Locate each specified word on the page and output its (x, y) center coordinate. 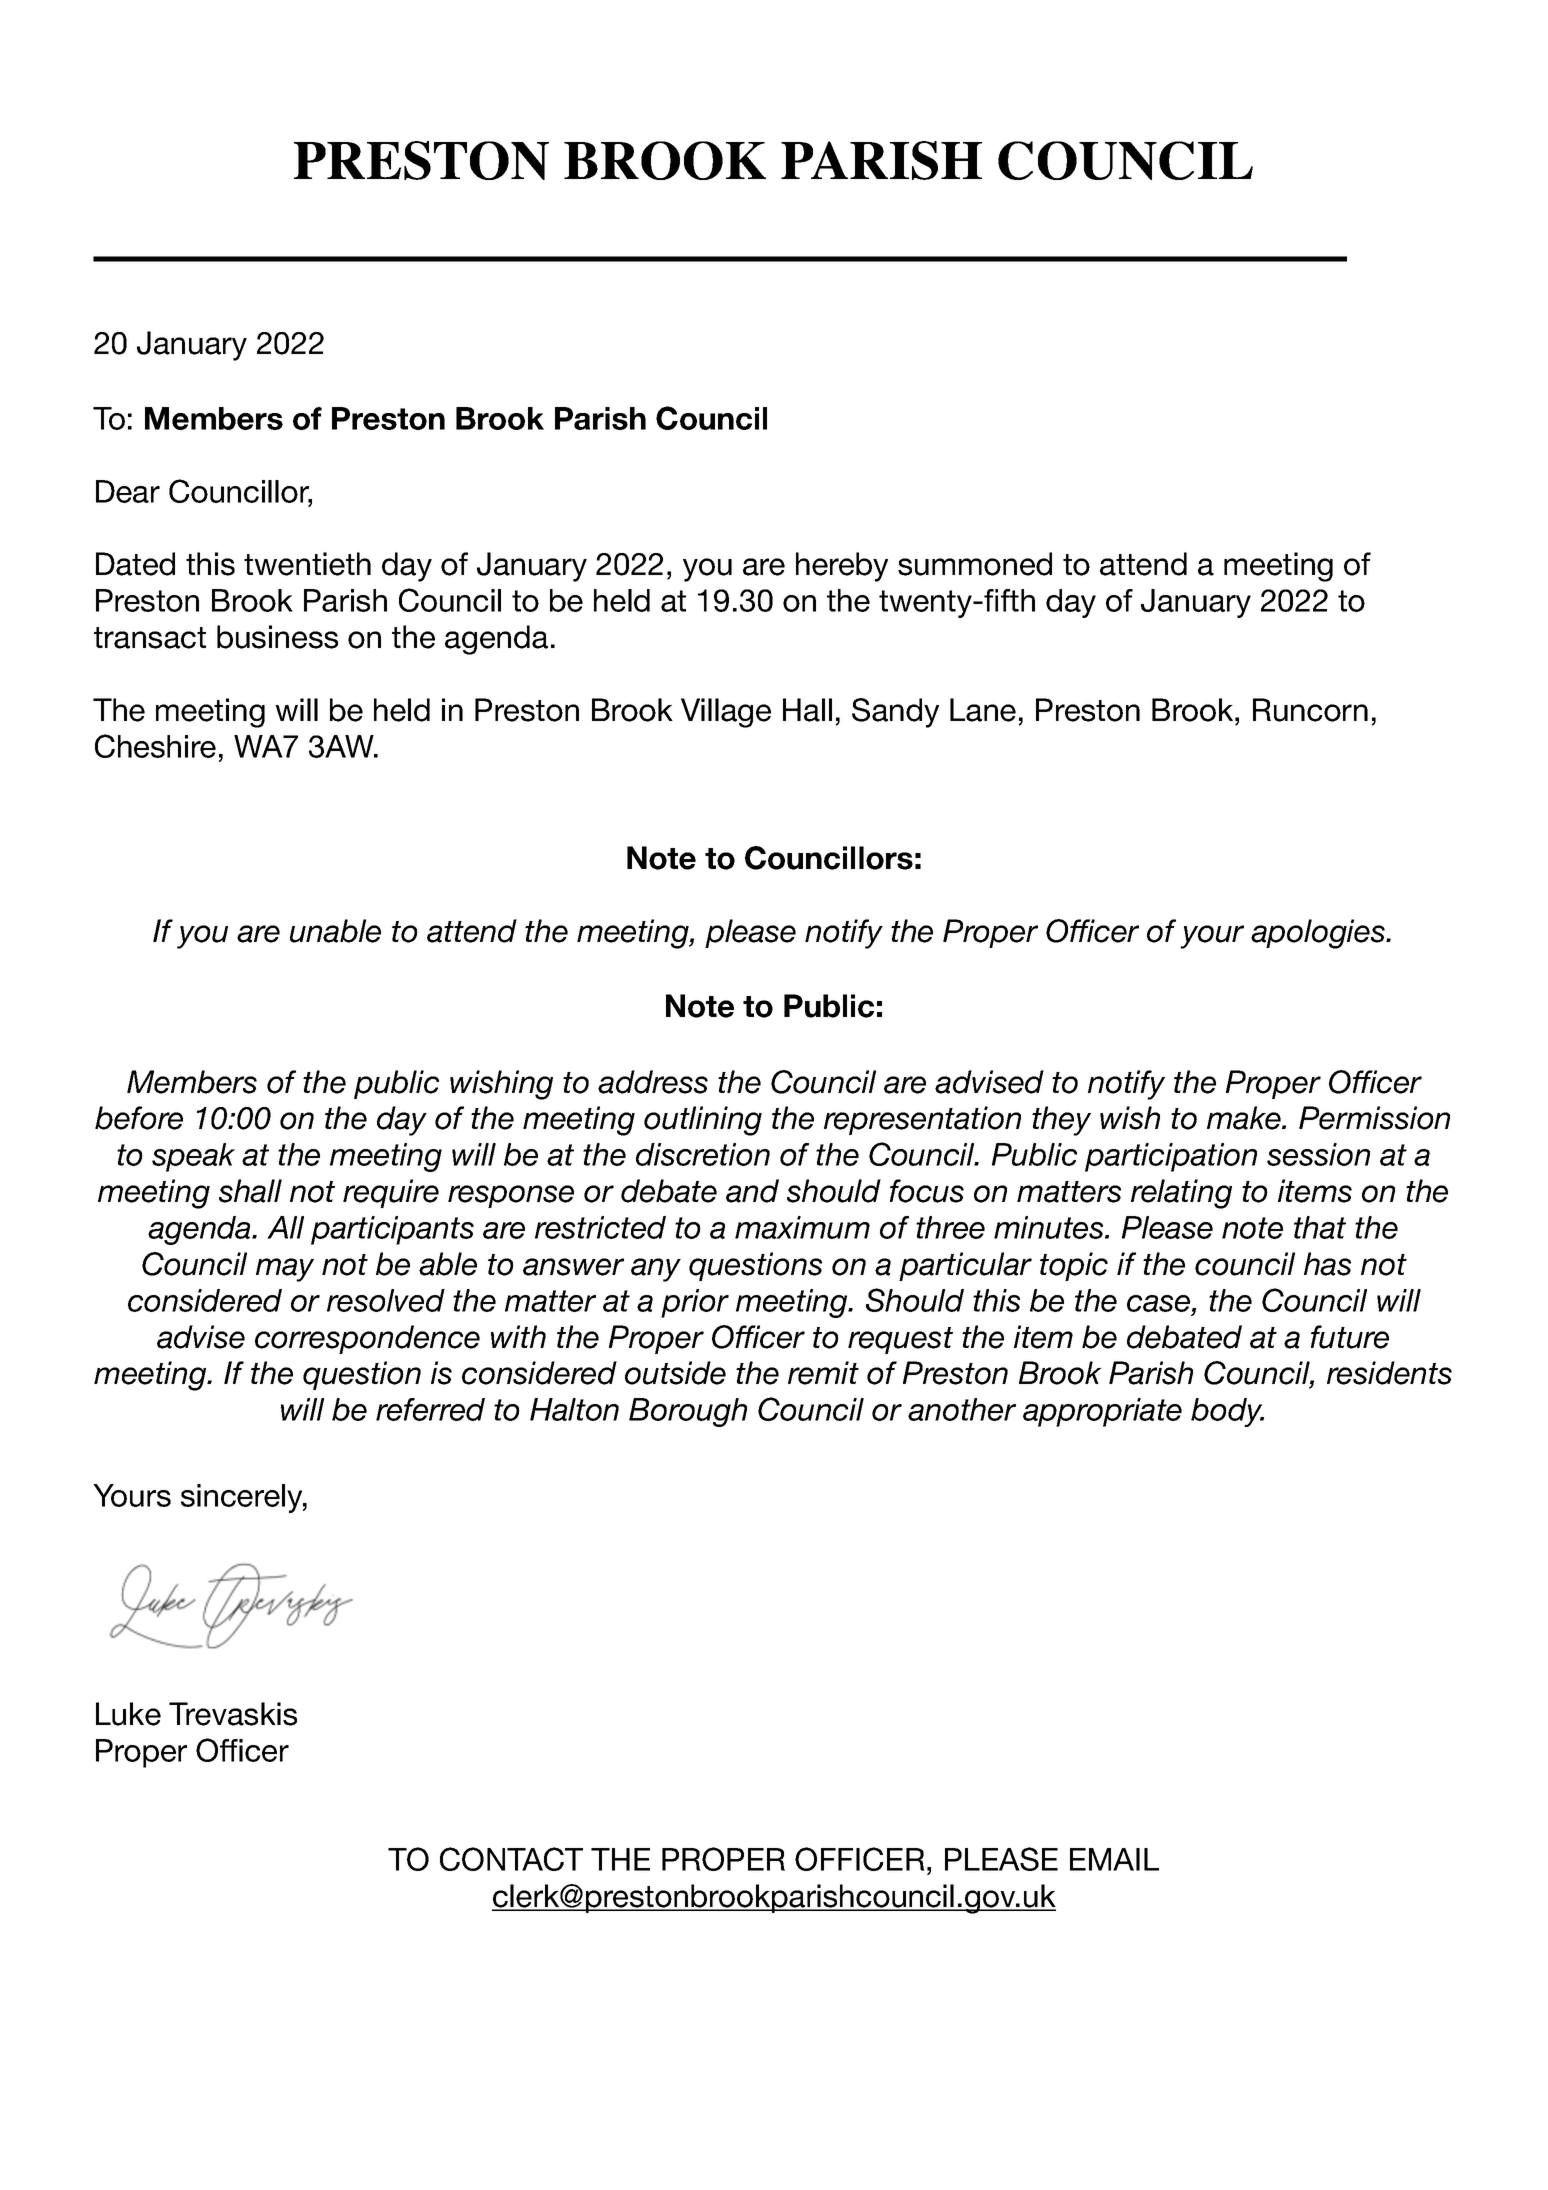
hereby (842, 567)
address (653, 1082)
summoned (975, 564)
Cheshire (155, 746)
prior (695, 1303)
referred (430, 1409)
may (285, 1270)
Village (726, 713)
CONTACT (511, 1859)
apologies (1319, 934)
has (1327, 1264)
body (1227, 1412)
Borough (688, 1412)
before (139, 1118)
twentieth (307, 564)
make (1245, 1118)
